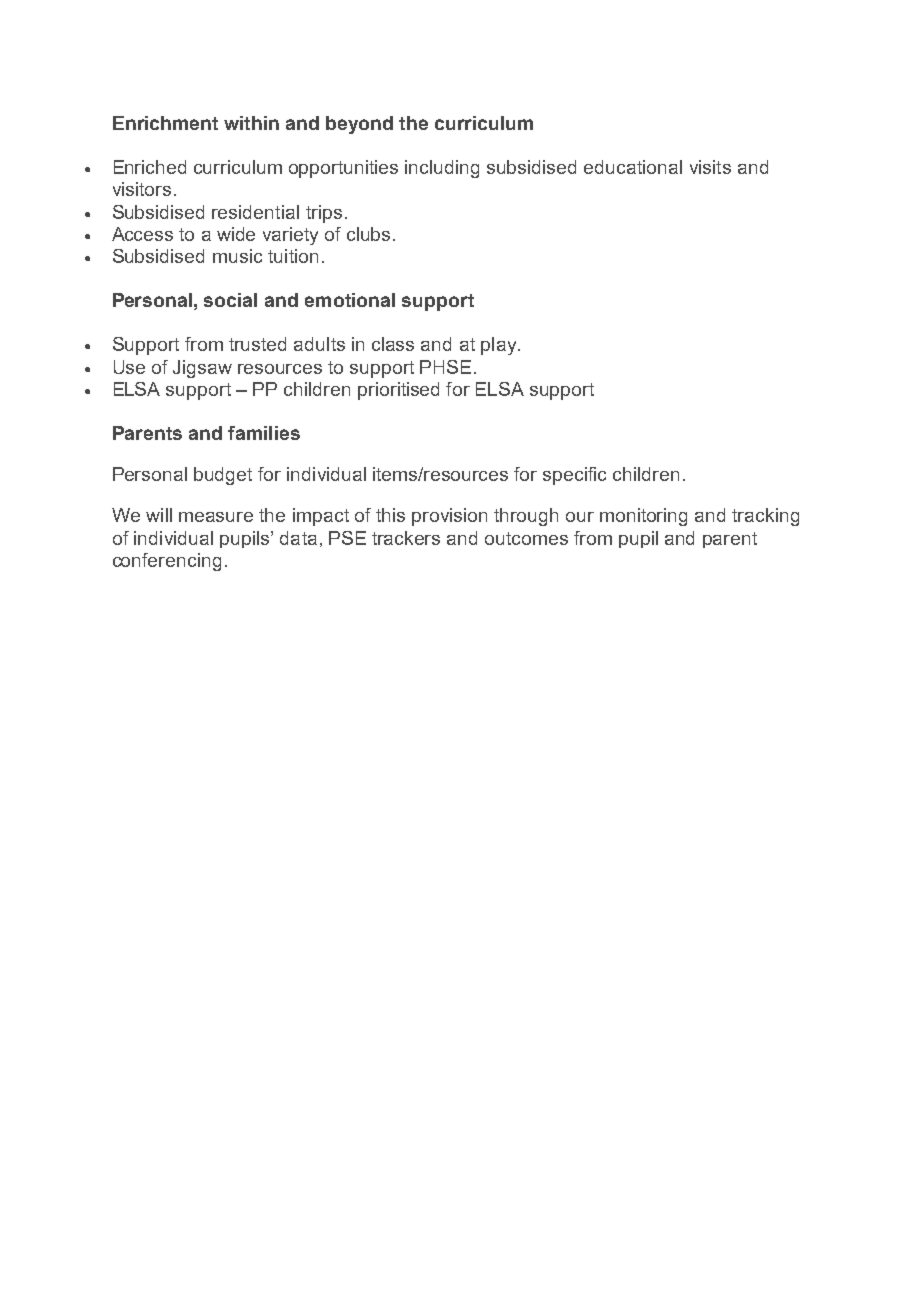  What do you see at coordinates (406, 538) in the image?
I see `trackers` at bounding box center [406, 538].
